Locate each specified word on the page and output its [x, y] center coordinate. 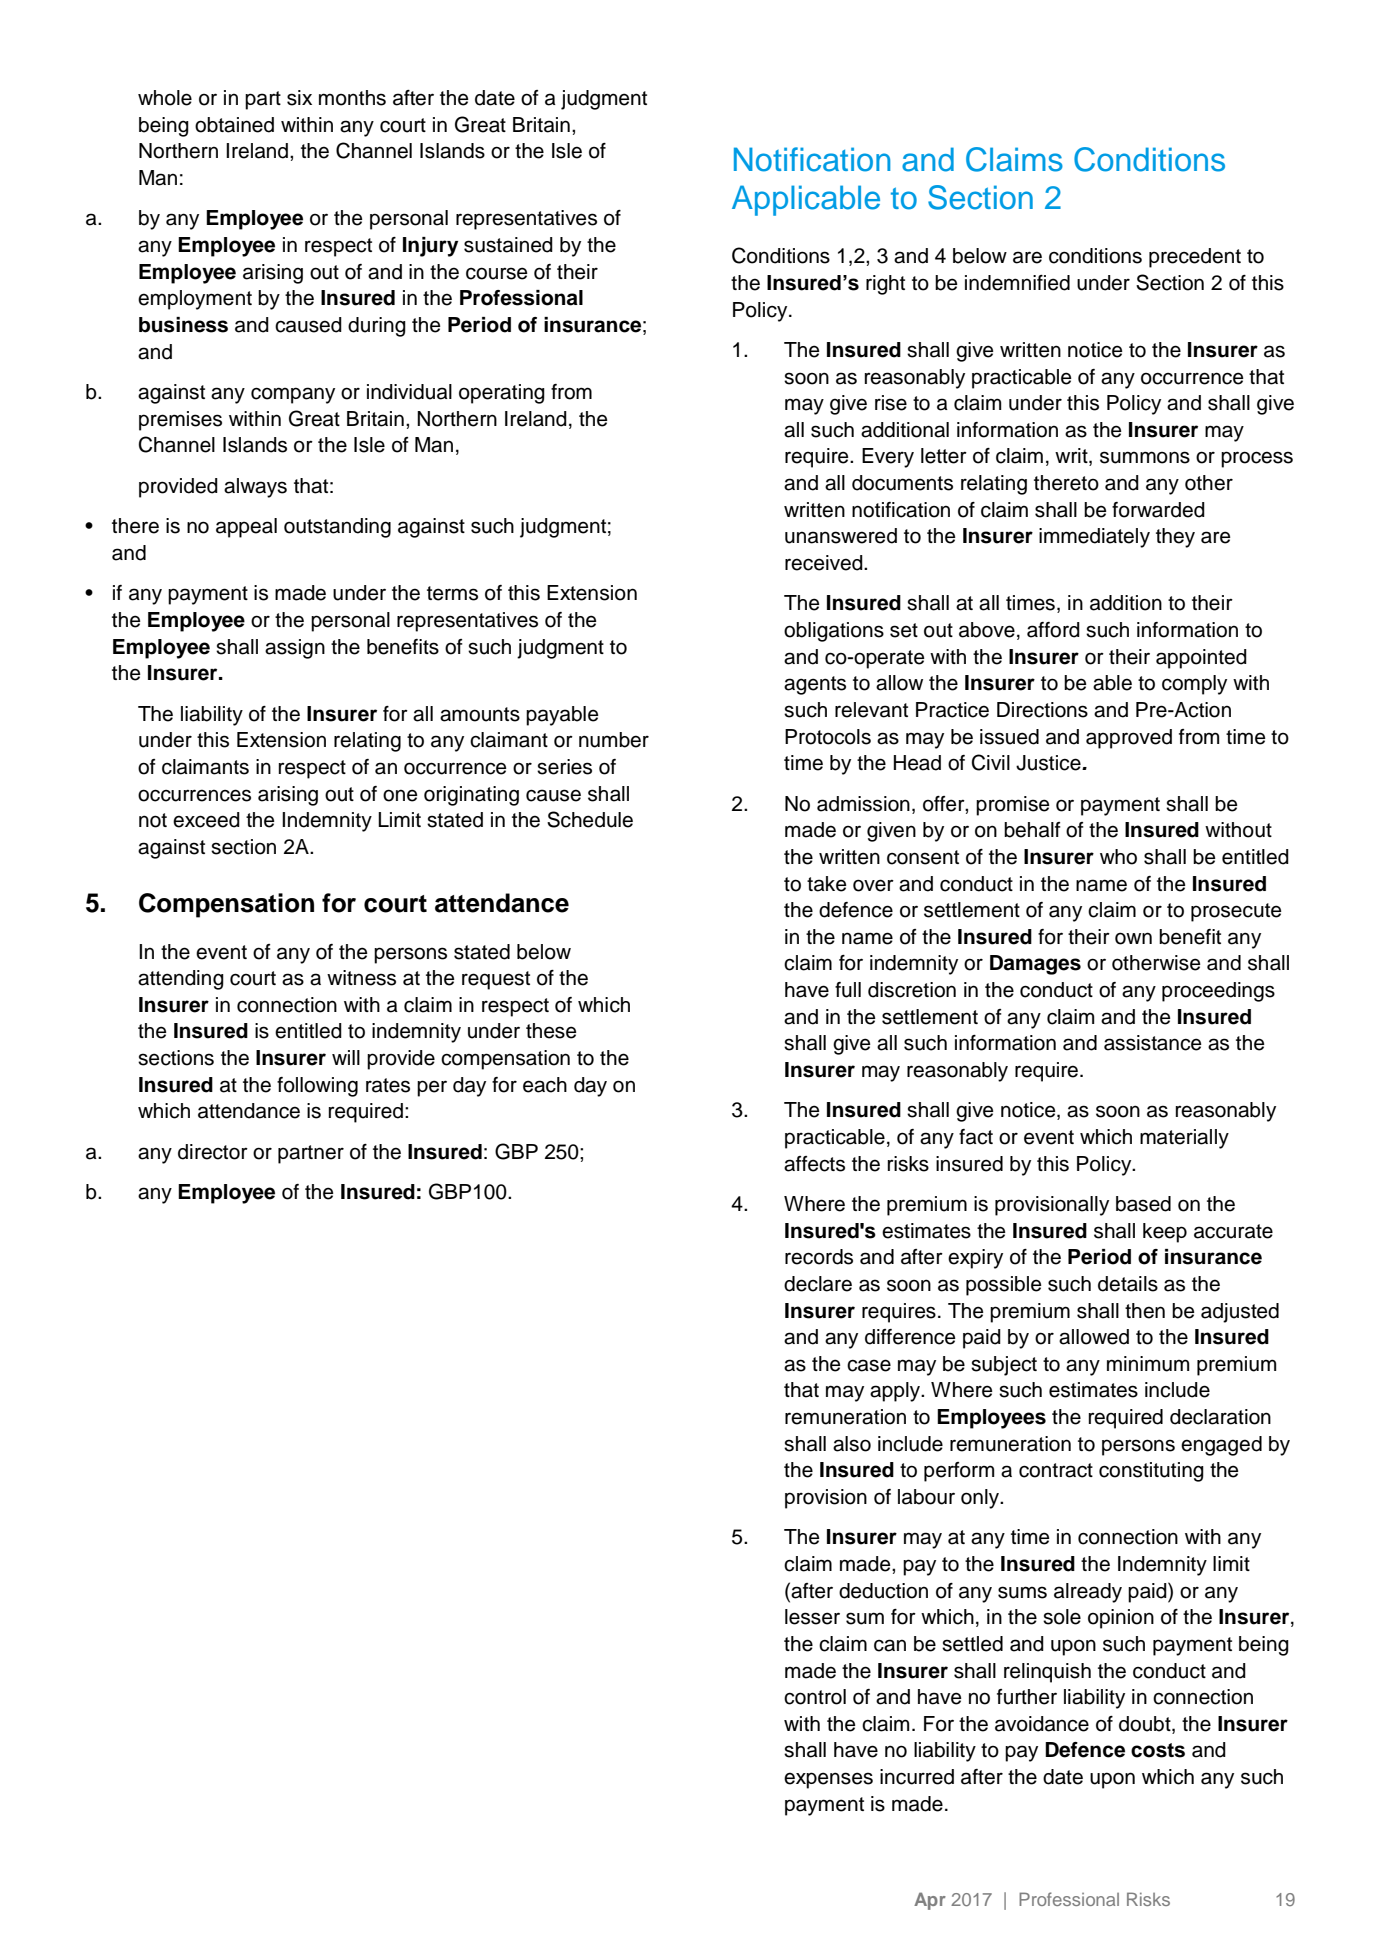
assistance [1153, 1043]
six [299, 98]
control [815, 1697]
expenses [828, 1780]
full [848, 990]
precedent [1195, 258]
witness [361, 978]
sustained [508, 245]
